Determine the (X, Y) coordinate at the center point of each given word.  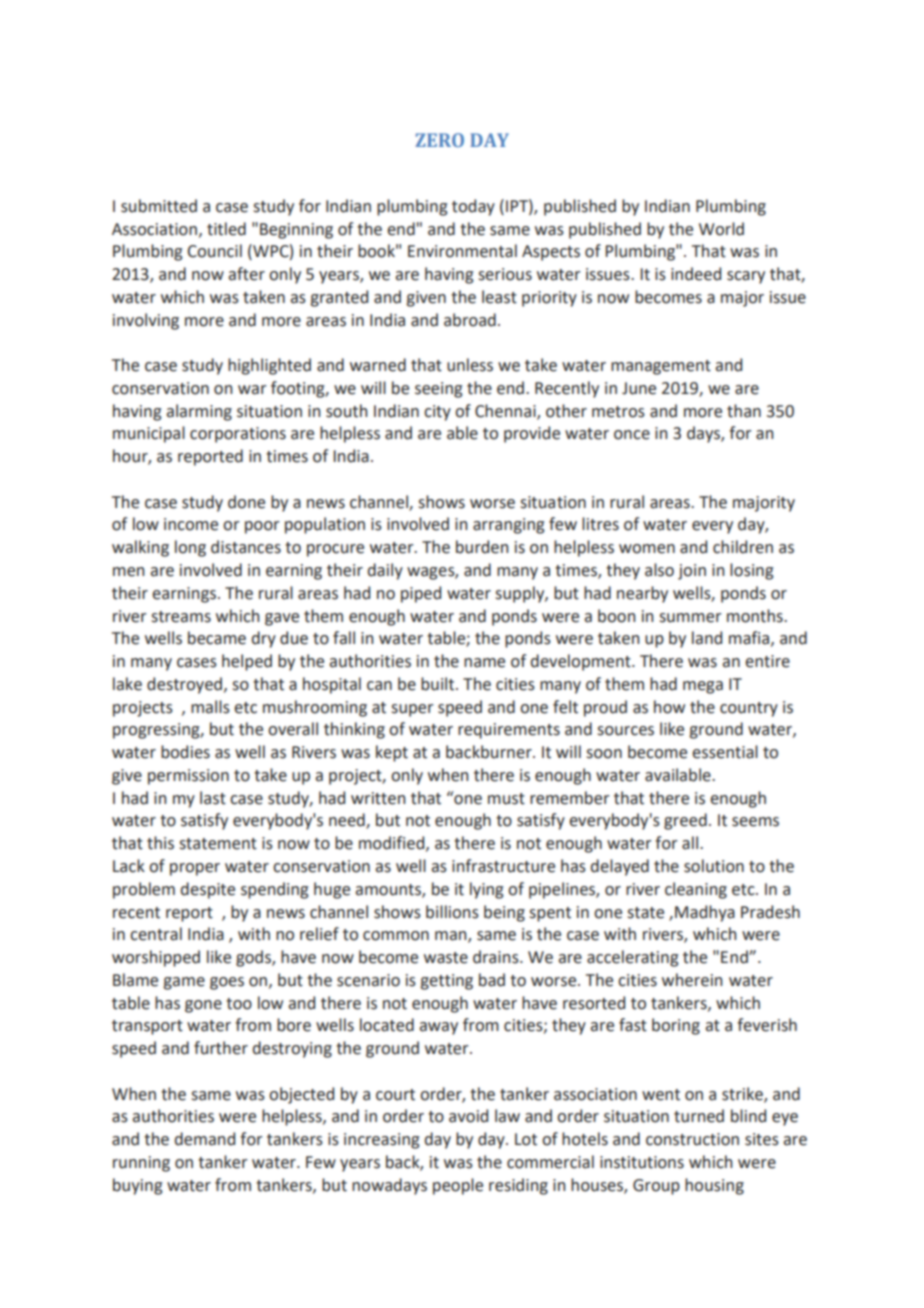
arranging (508, 526)
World (721, 229)
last (213, 798)
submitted (159, 206)
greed (685, 821)
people (458, 1186)
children (743, 547)
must (506, 799)
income (191, 524)
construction (692, 1139)
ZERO (439, 140)
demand (205, 1139)
